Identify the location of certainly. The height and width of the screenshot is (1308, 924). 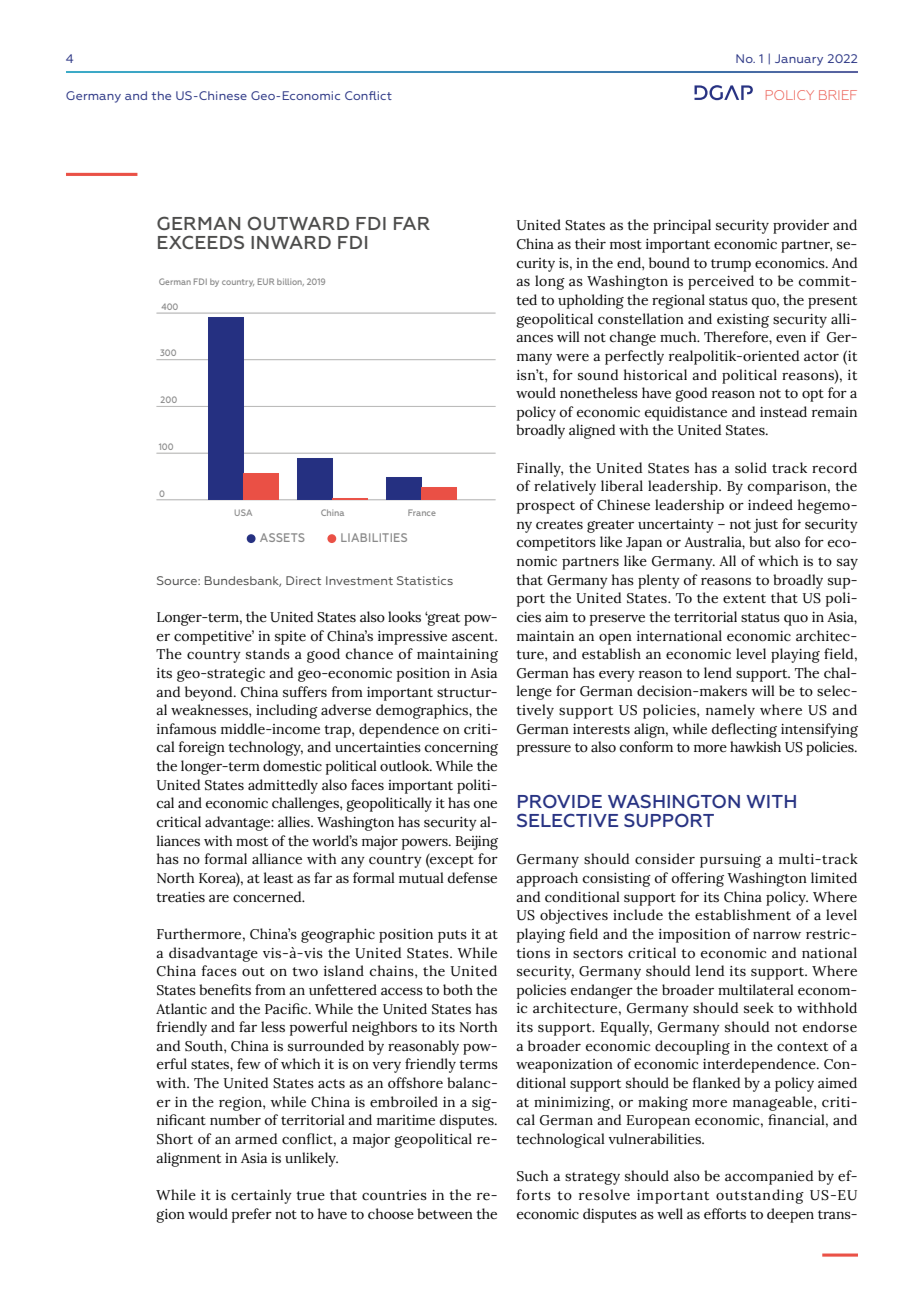
(261, 1196).
